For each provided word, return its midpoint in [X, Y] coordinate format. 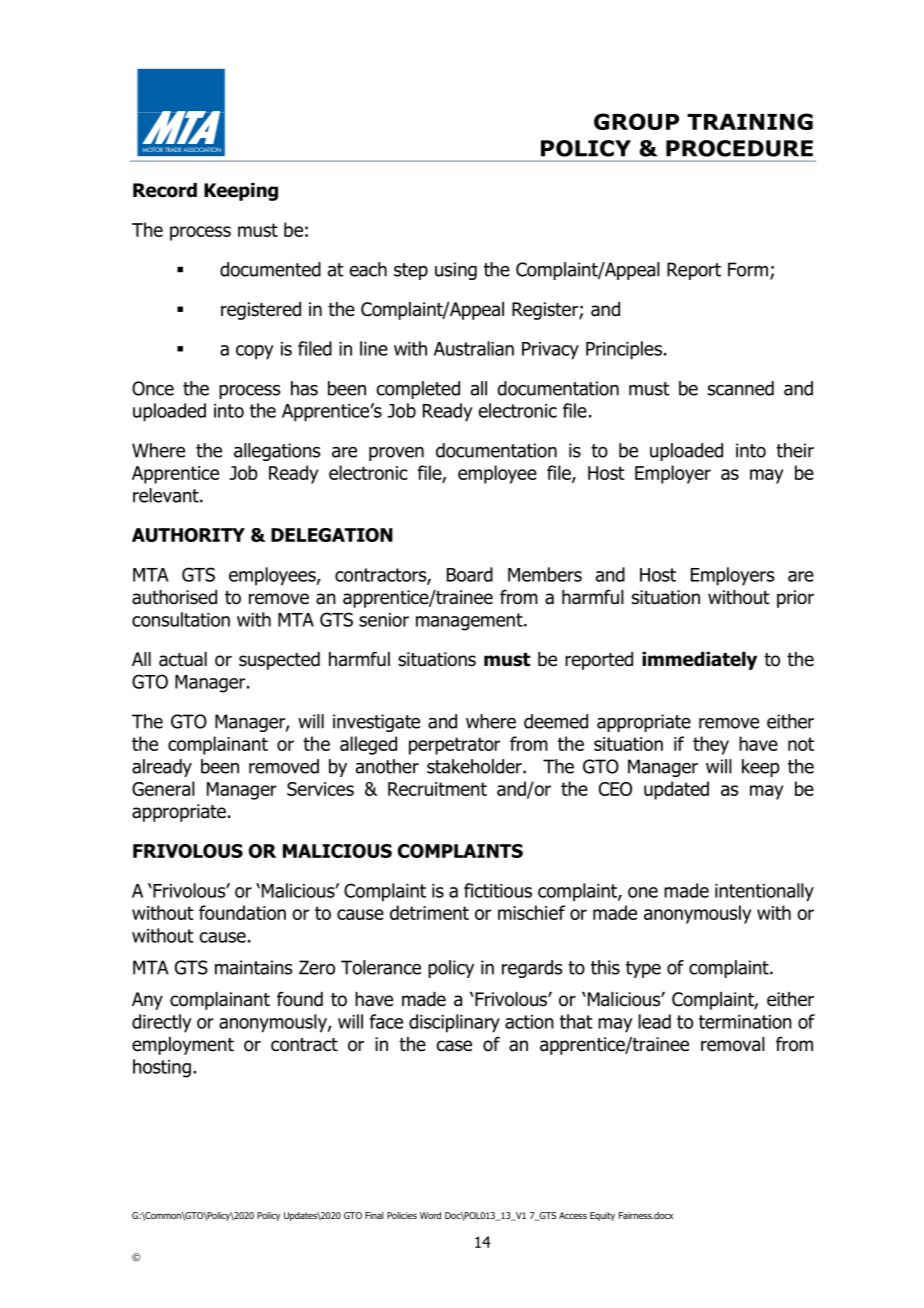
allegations [277, 452]
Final [374, 1215]
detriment [429, 912]
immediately [699, 661]
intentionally [764, 892]
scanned [741, 388]
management [470, 622]
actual [183, 659]
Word [430, 1215]
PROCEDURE [739, 148]
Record [165, 190]
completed [418, 390]
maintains [253, 967]
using [456, 271]
